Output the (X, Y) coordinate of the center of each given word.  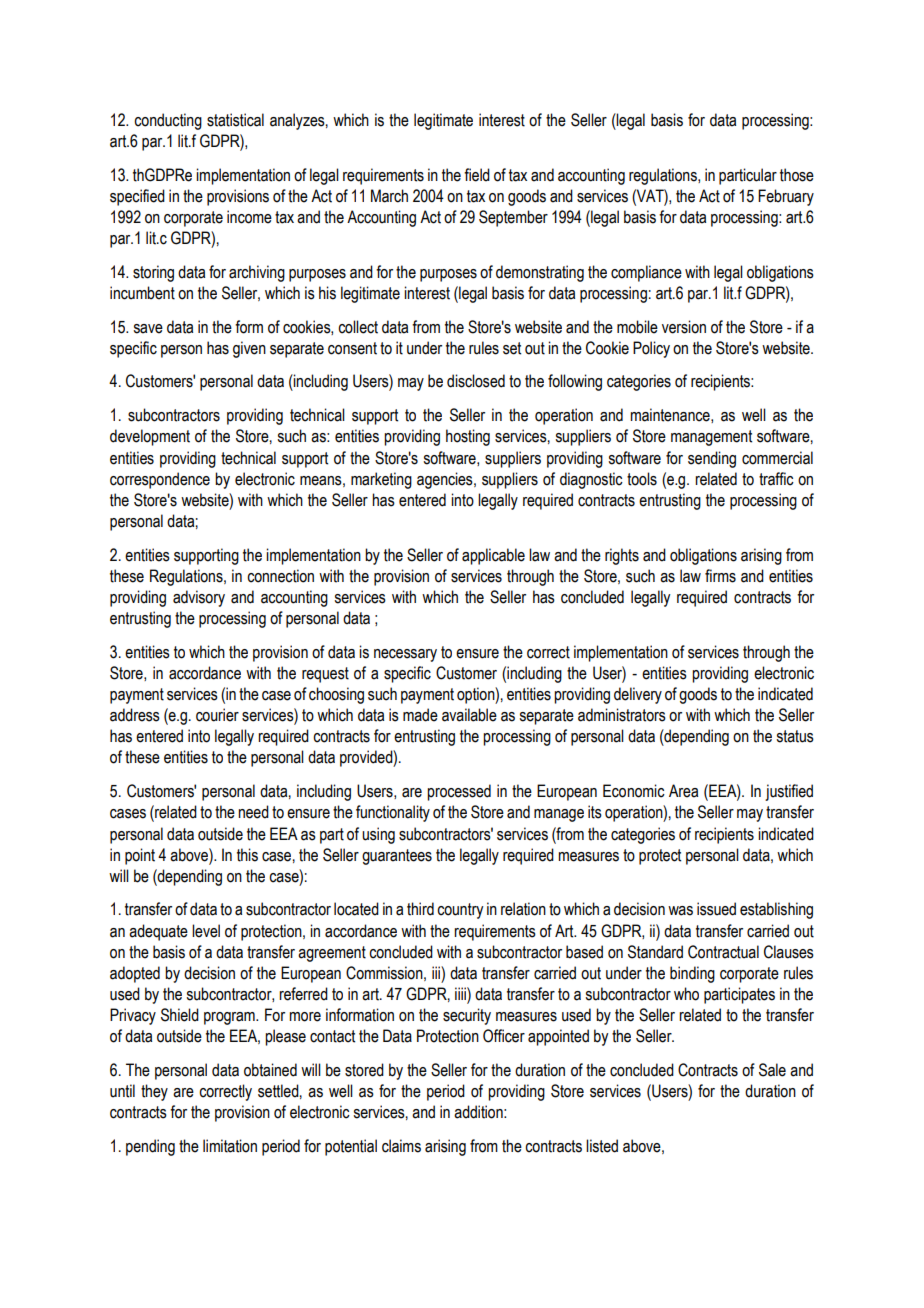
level (206, 931)
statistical (235, 120)
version (684, 327)
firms (720, 576)
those (797, 175)
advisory (199, 598)
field (477, 175)
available (469, 715)
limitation (230, 1146)
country (460, 911)
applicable (493, 556)
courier (217, 715)
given (249, 349)
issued (716, 909)
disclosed (476, 381)
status (795, 736)
